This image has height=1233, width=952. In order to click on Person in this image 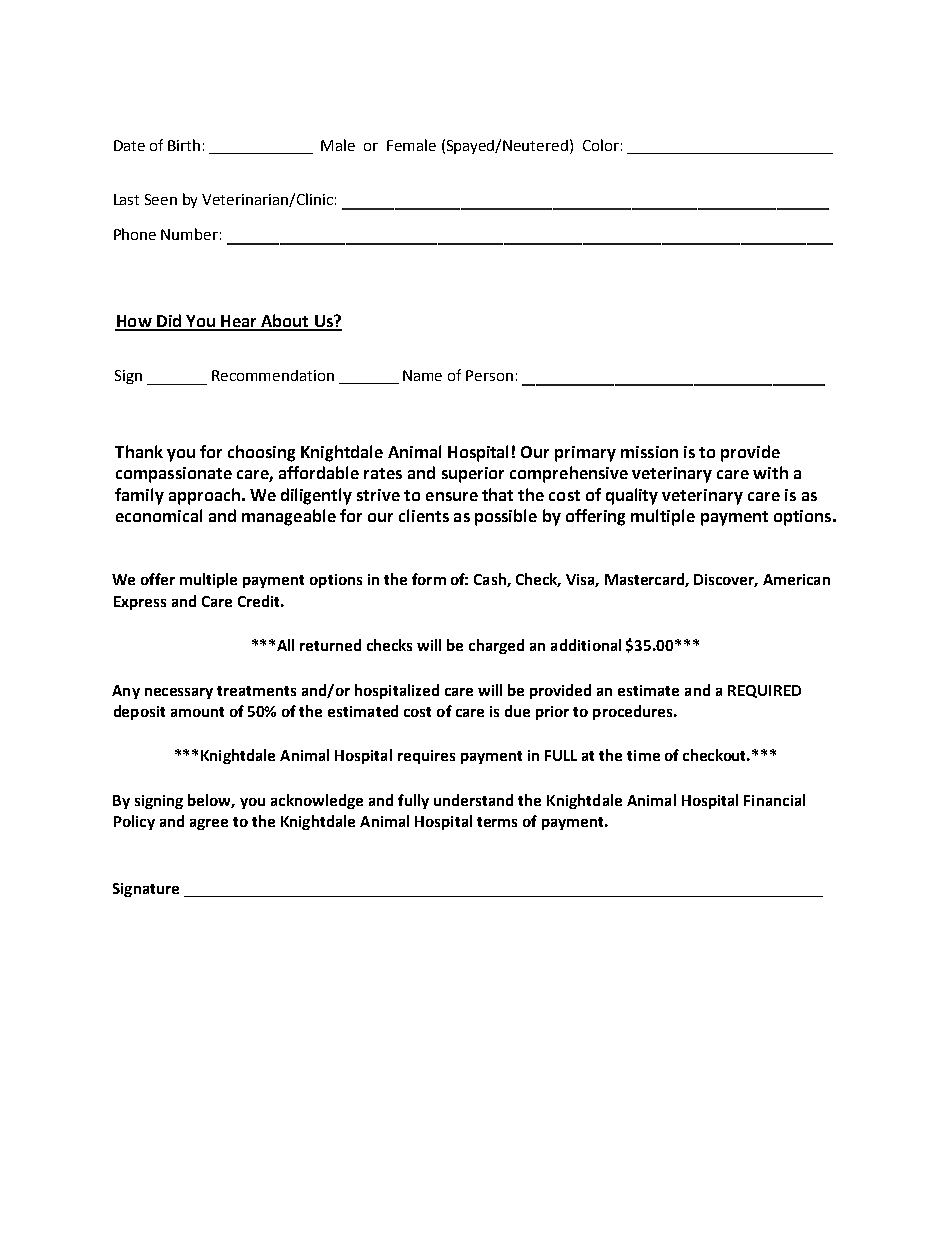, I will do `click(489, 375)`.
